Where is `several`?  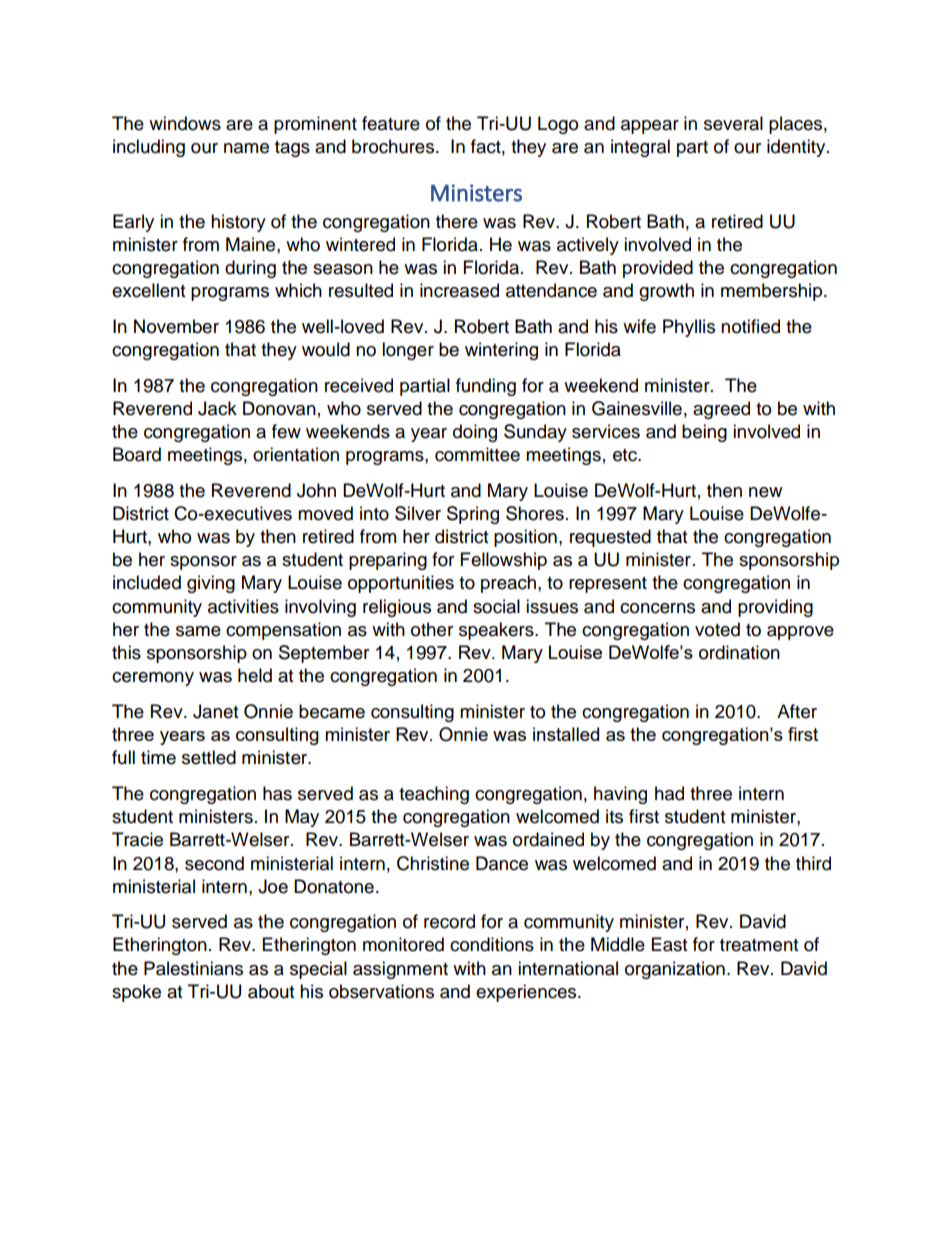
several is located at coordinates (733, 123).
